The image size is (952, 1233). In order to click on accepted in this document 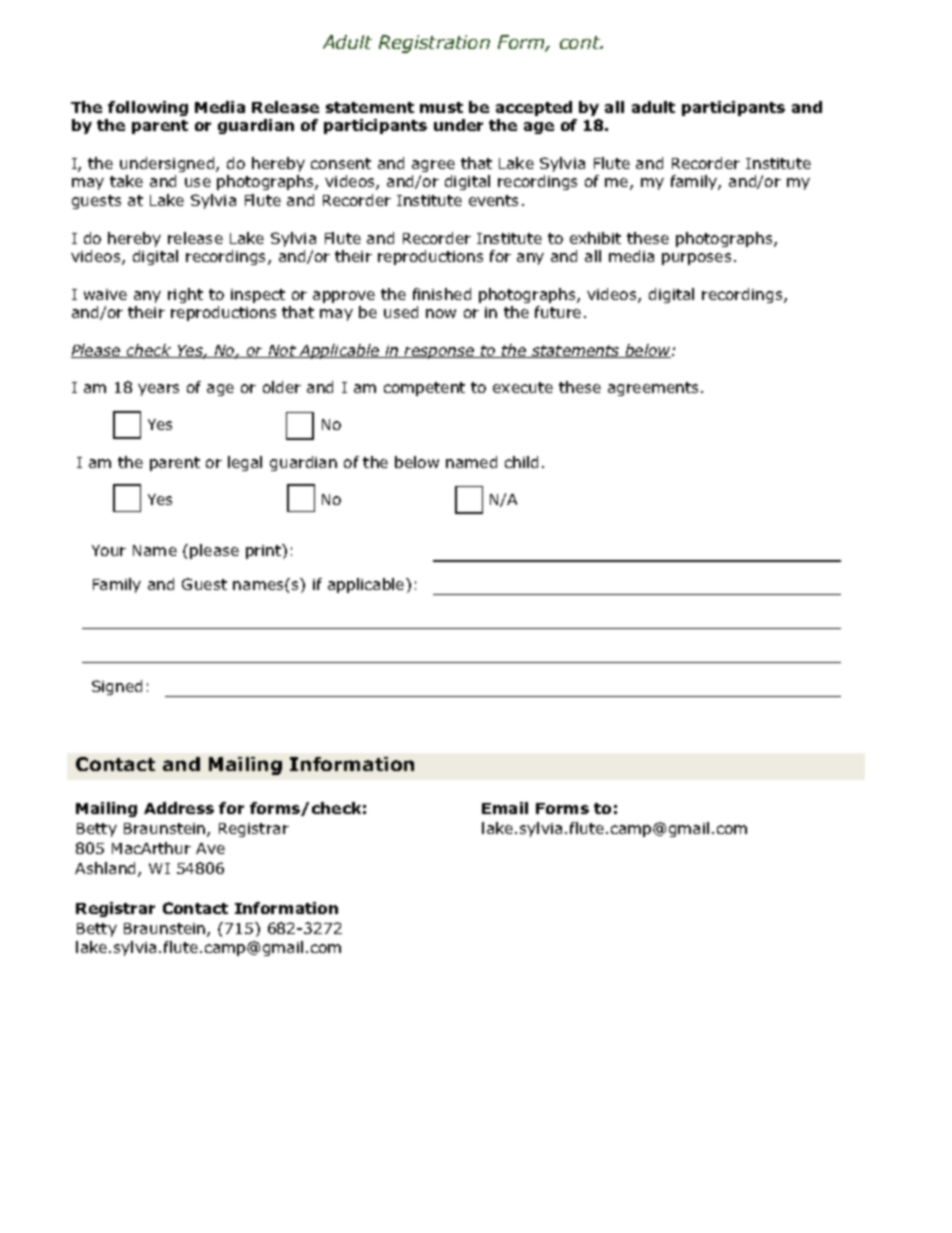, I will do `click(534, 108)`.
